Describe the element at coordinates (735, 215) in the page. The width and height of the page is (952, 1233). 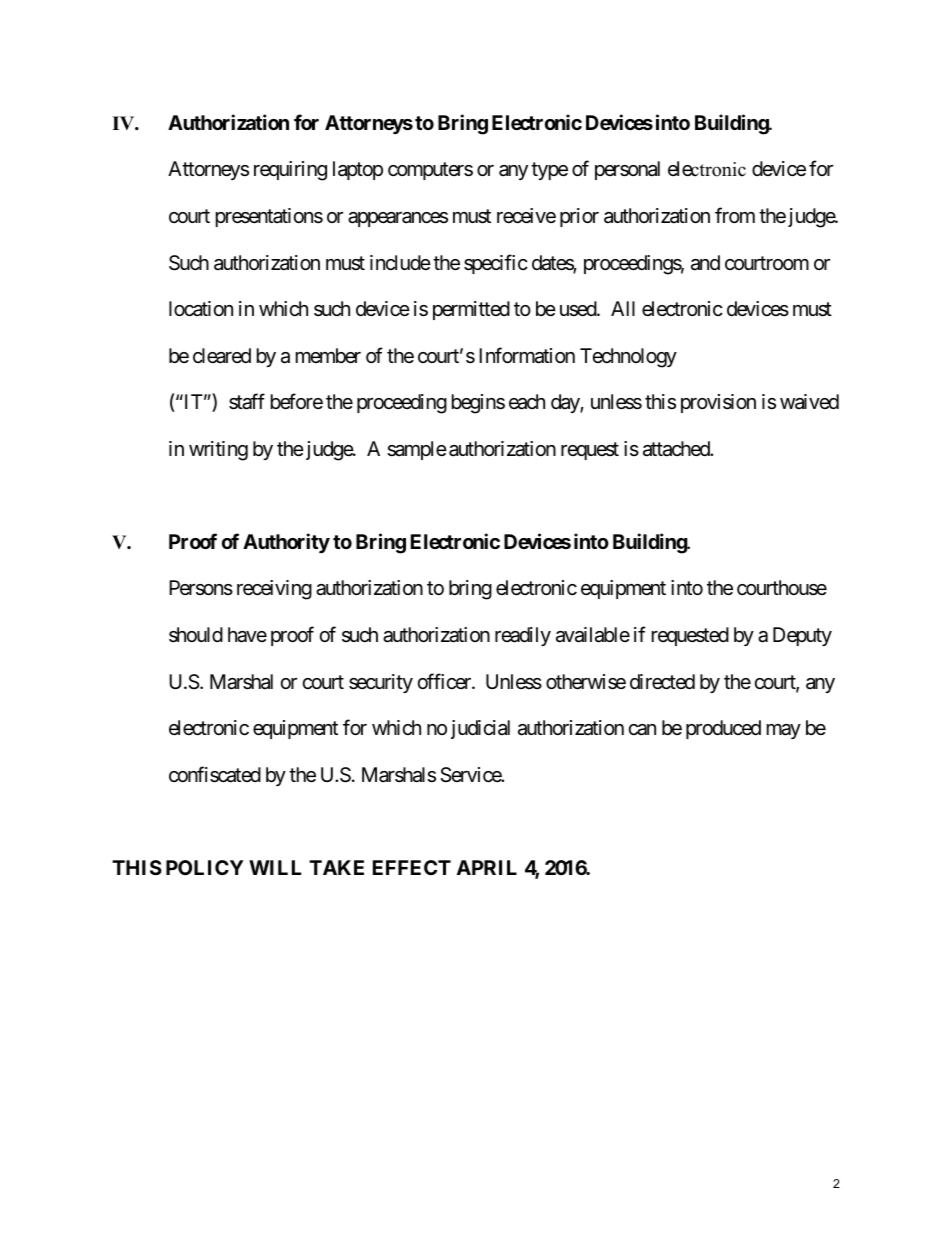
I see `from` at that location.
